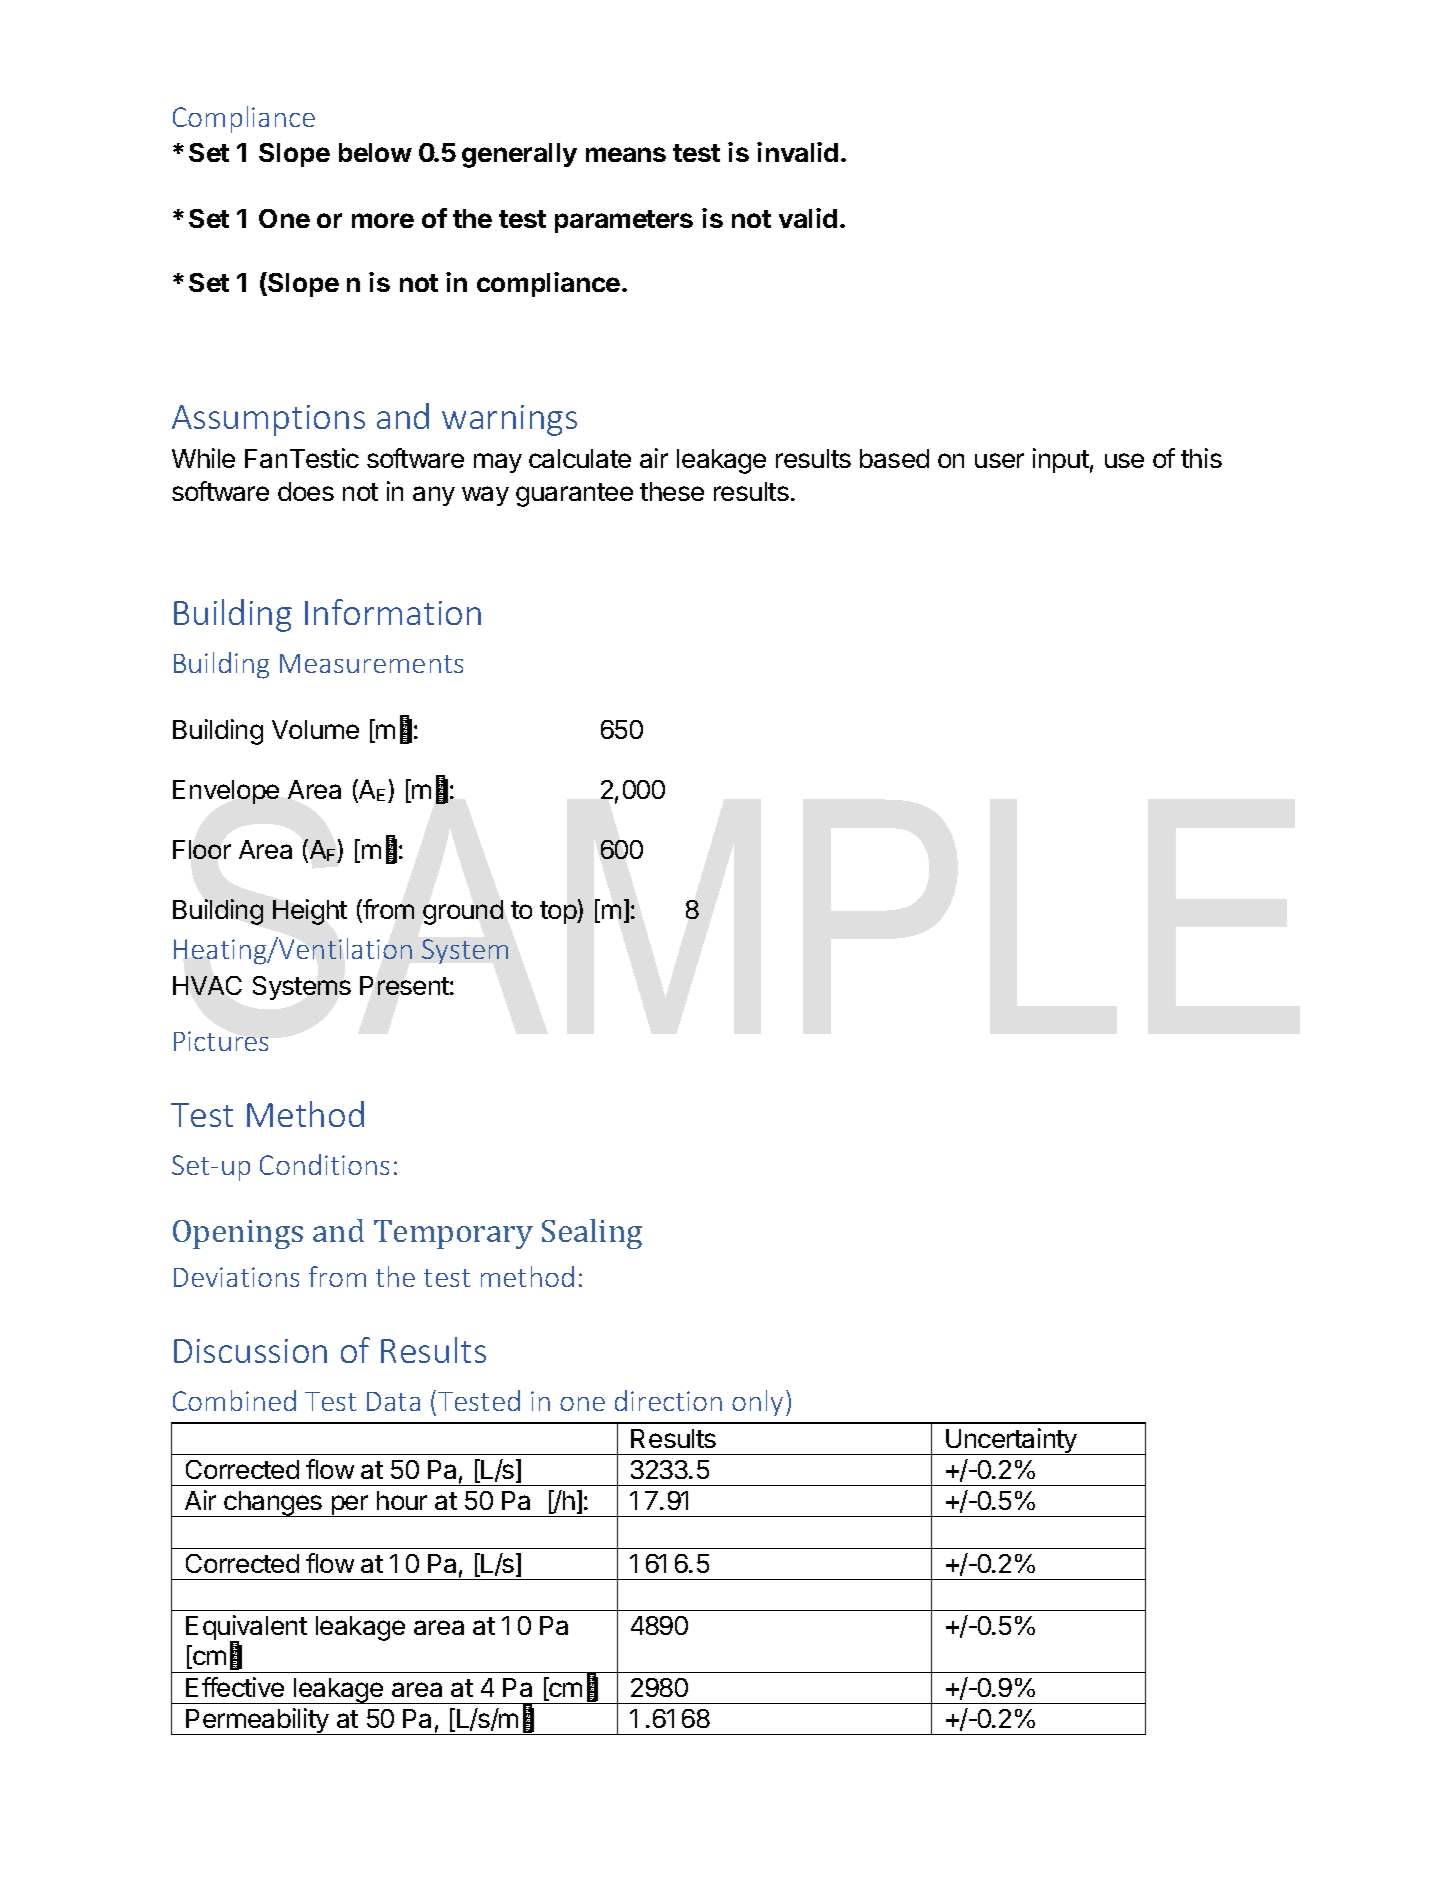 The height and width of the screenshot is (1883, 1455). I want to click on input, so click(1061, 460).
